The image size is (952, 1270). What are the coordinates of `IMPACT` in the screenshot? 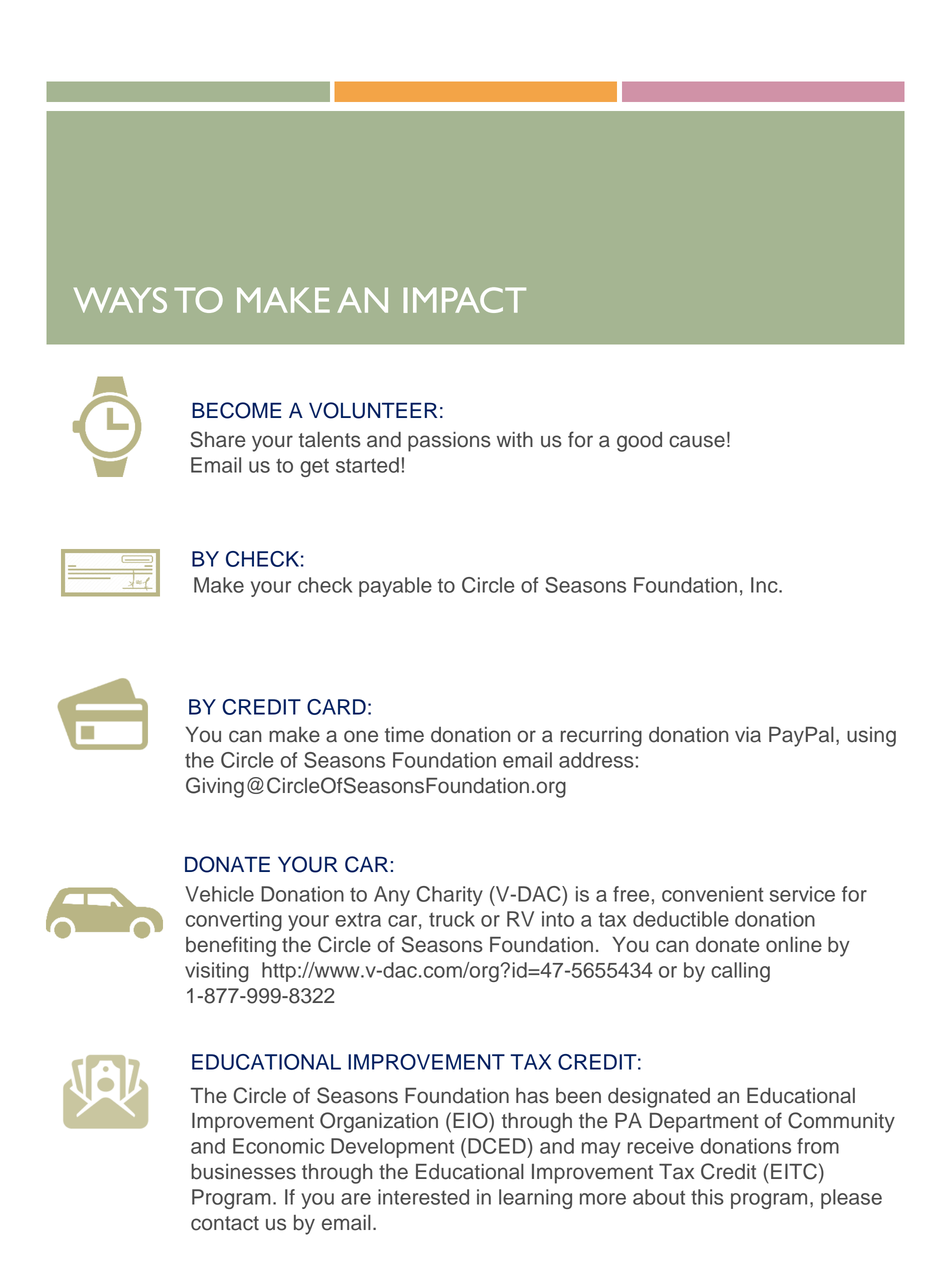 It's located at (464, 300).
